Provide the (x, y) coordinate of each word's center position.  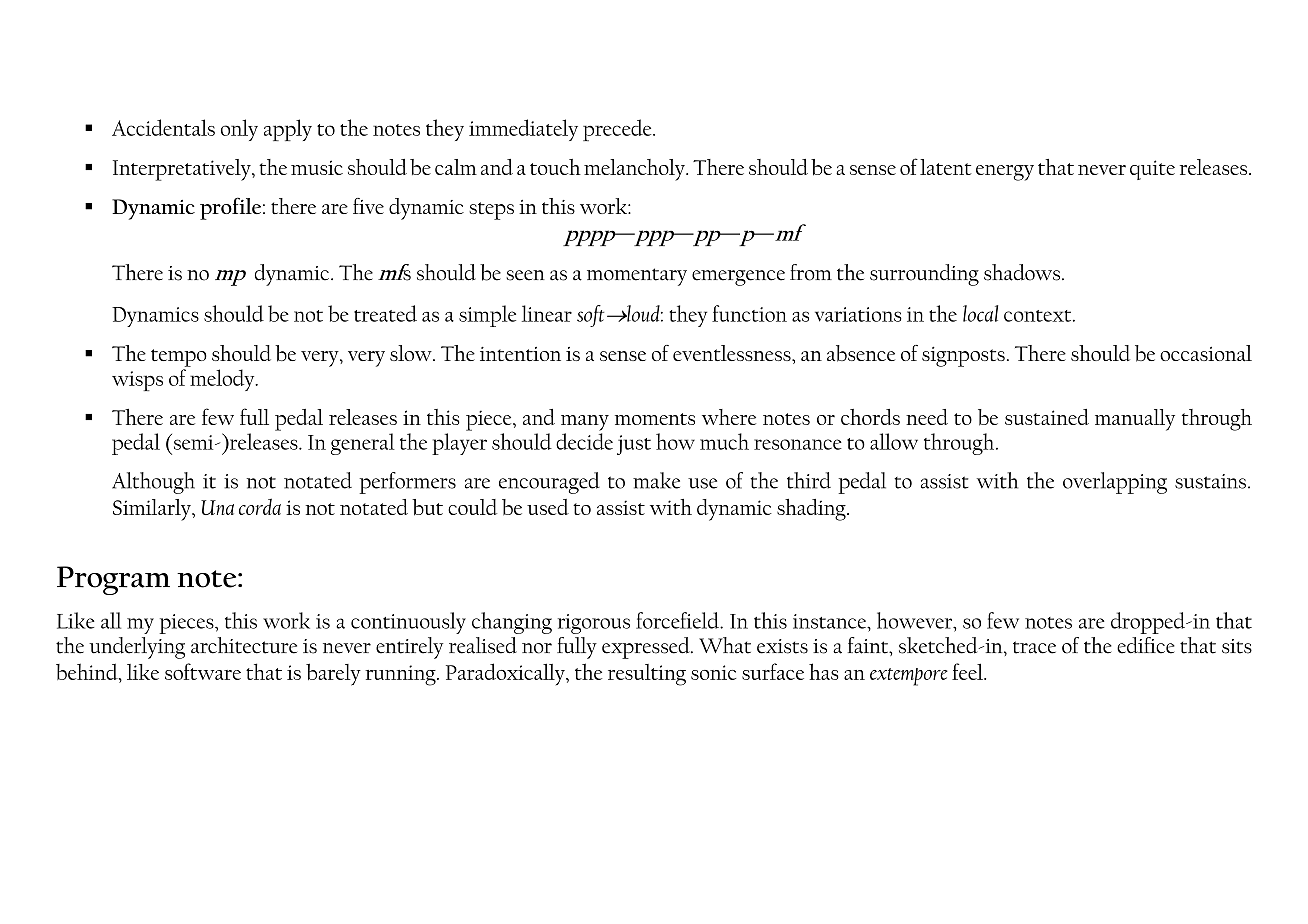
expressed (647, 648)
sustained (1047, 417)
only (239, 130)
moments (655, 419)
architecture (244, 645)
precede (618, 130)
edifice (1146, 645)
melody (223, 380)
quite (1152, 170)
